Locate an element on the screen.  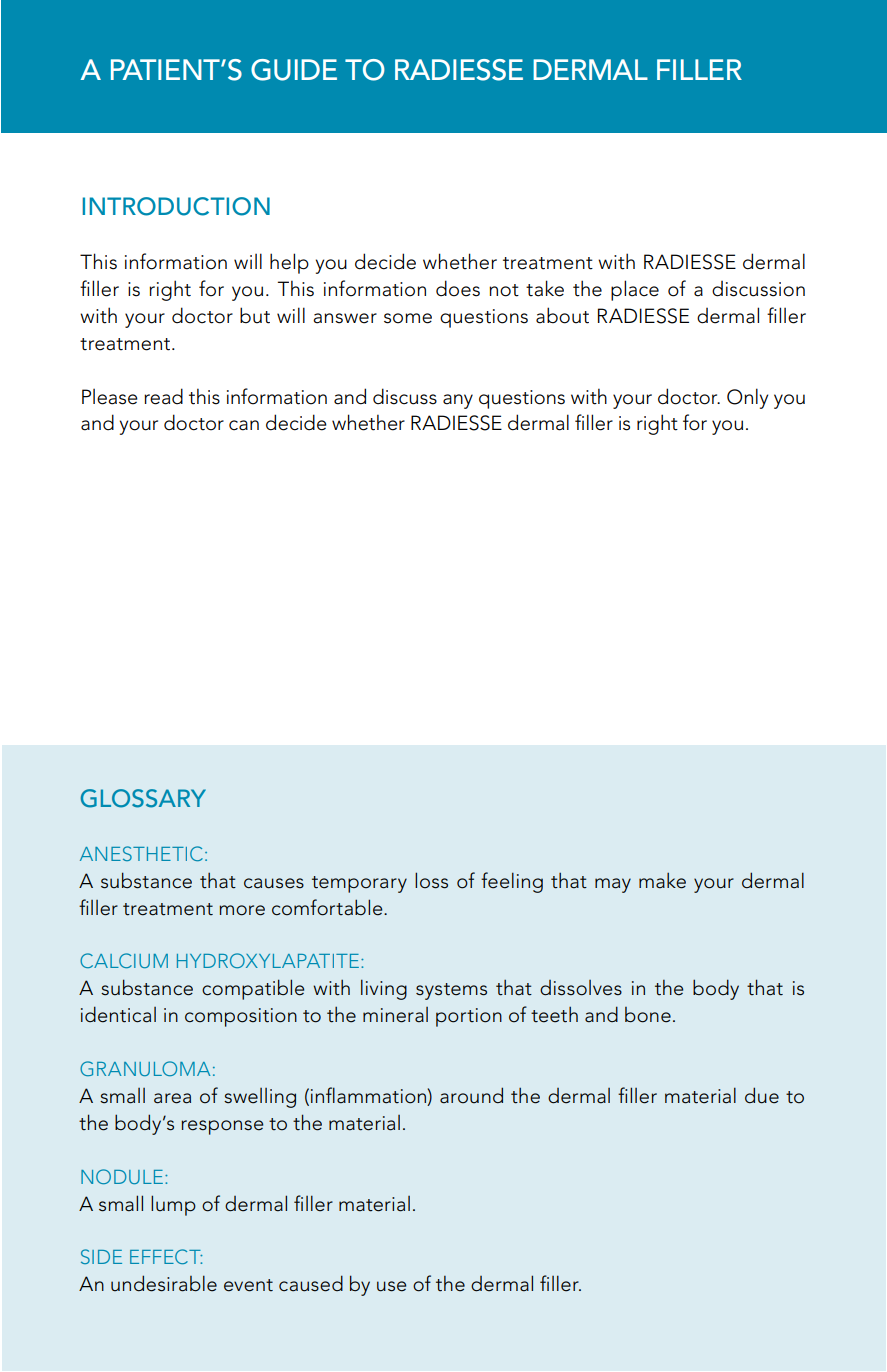
any is located at coordinates (458, 401).
